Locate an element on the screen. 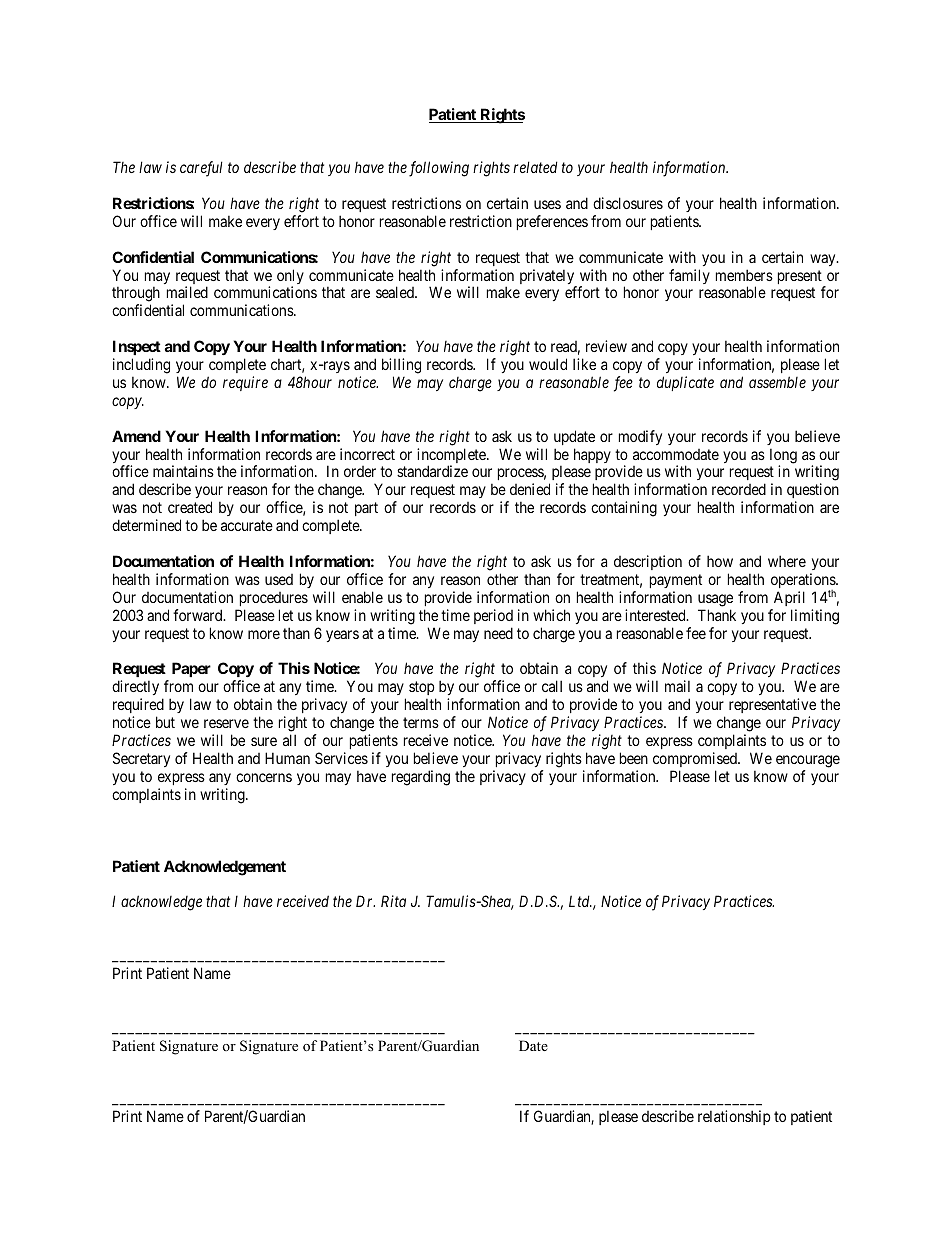  Rita is located at coordinates (393, 901).
